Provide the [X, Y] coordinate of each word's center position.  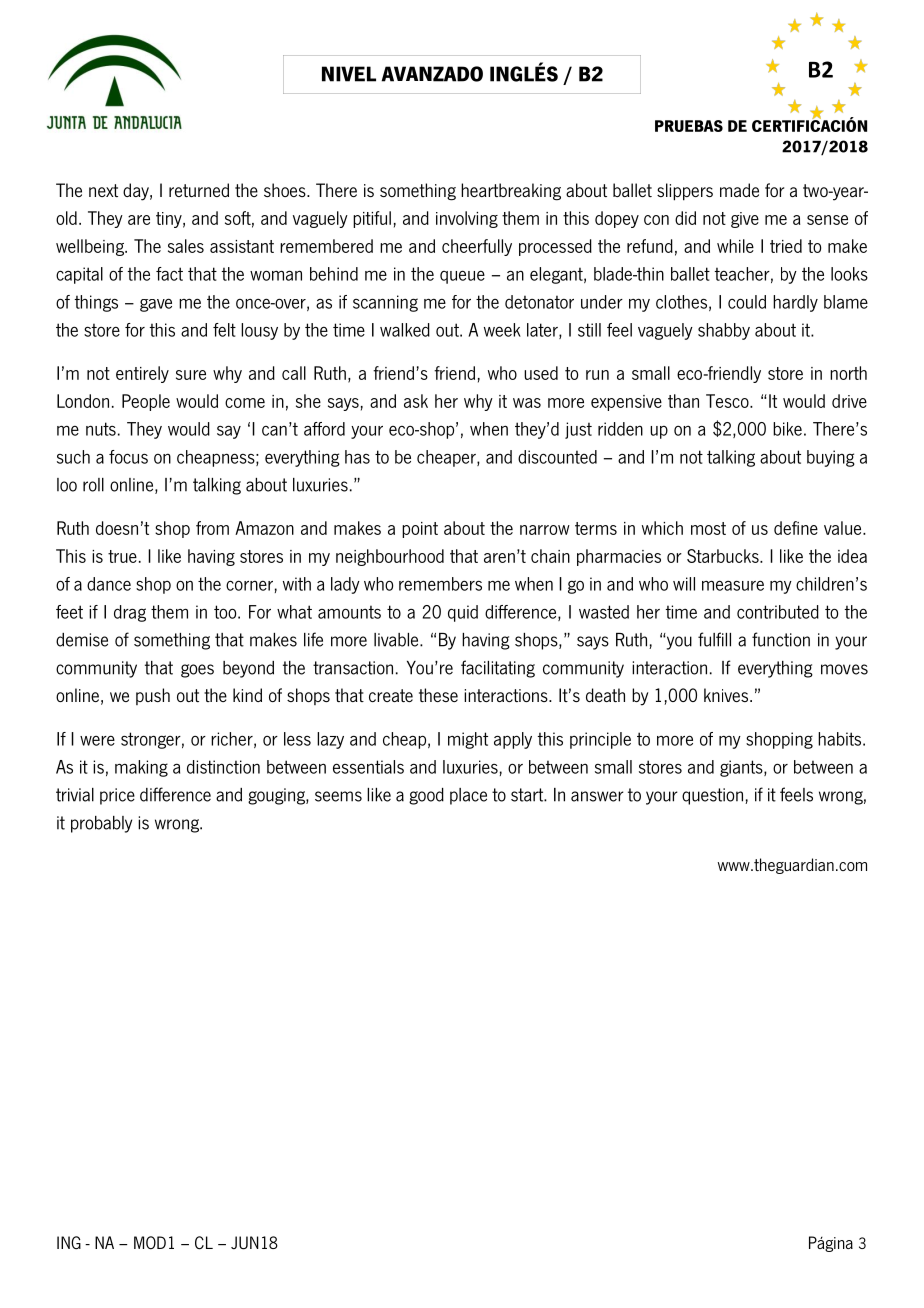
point [420, 530]
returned [199, 190]
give [745, 220]
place [468, 796]
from [212, 528]
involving [467, 219]
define [796, 528]
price [117, 796]
